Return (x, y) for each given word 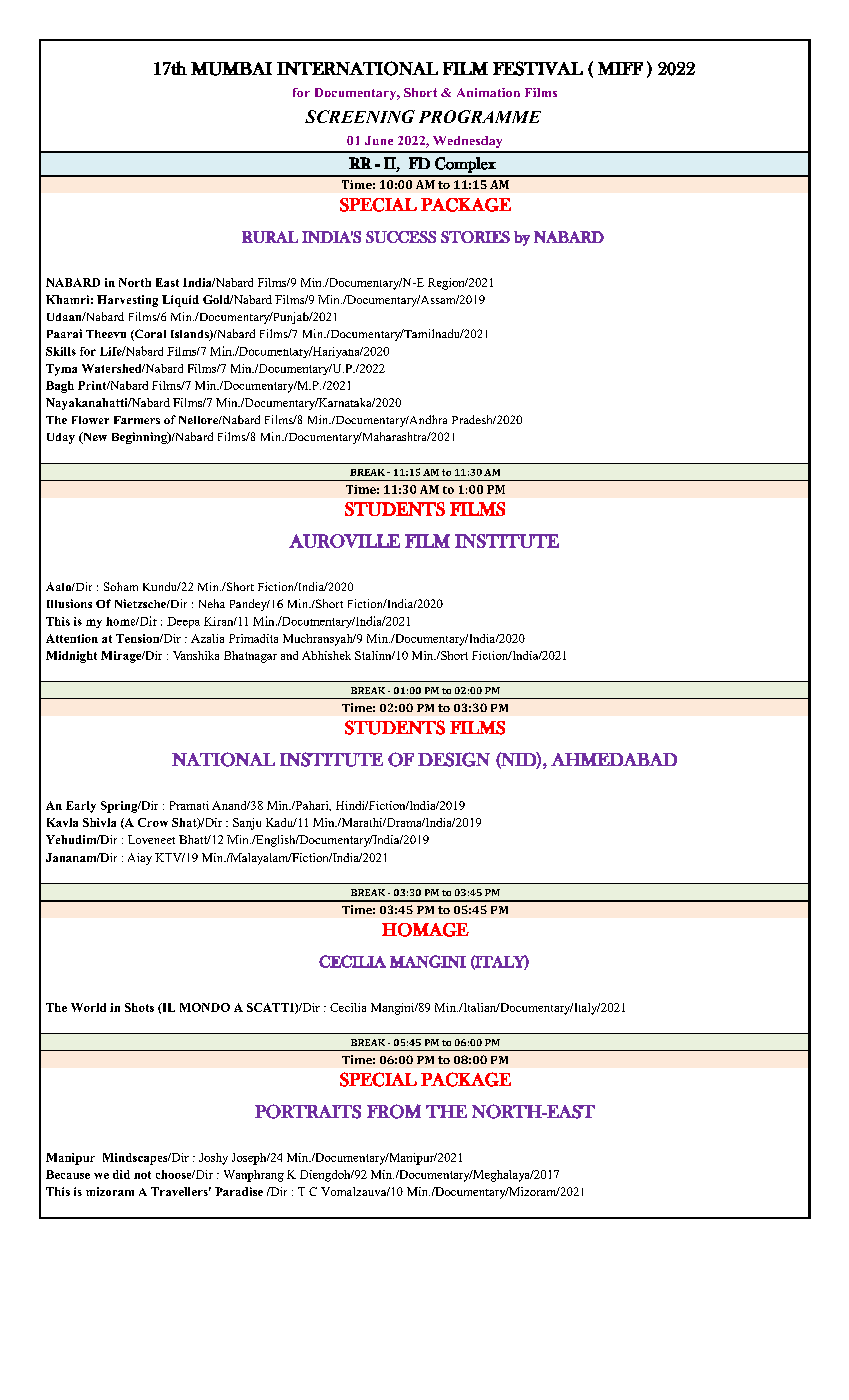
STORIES (475, 237)
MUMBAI (231, 69)
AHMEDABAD (614, 759)
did (121, 1174)
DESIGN (454, 759)
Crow (153, 822)
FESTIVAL (538, 68)
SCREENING (360, 116)
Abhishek (326, 655)
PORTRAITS (308, 1111)
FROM (394, 1111)
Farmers (137, 420)
